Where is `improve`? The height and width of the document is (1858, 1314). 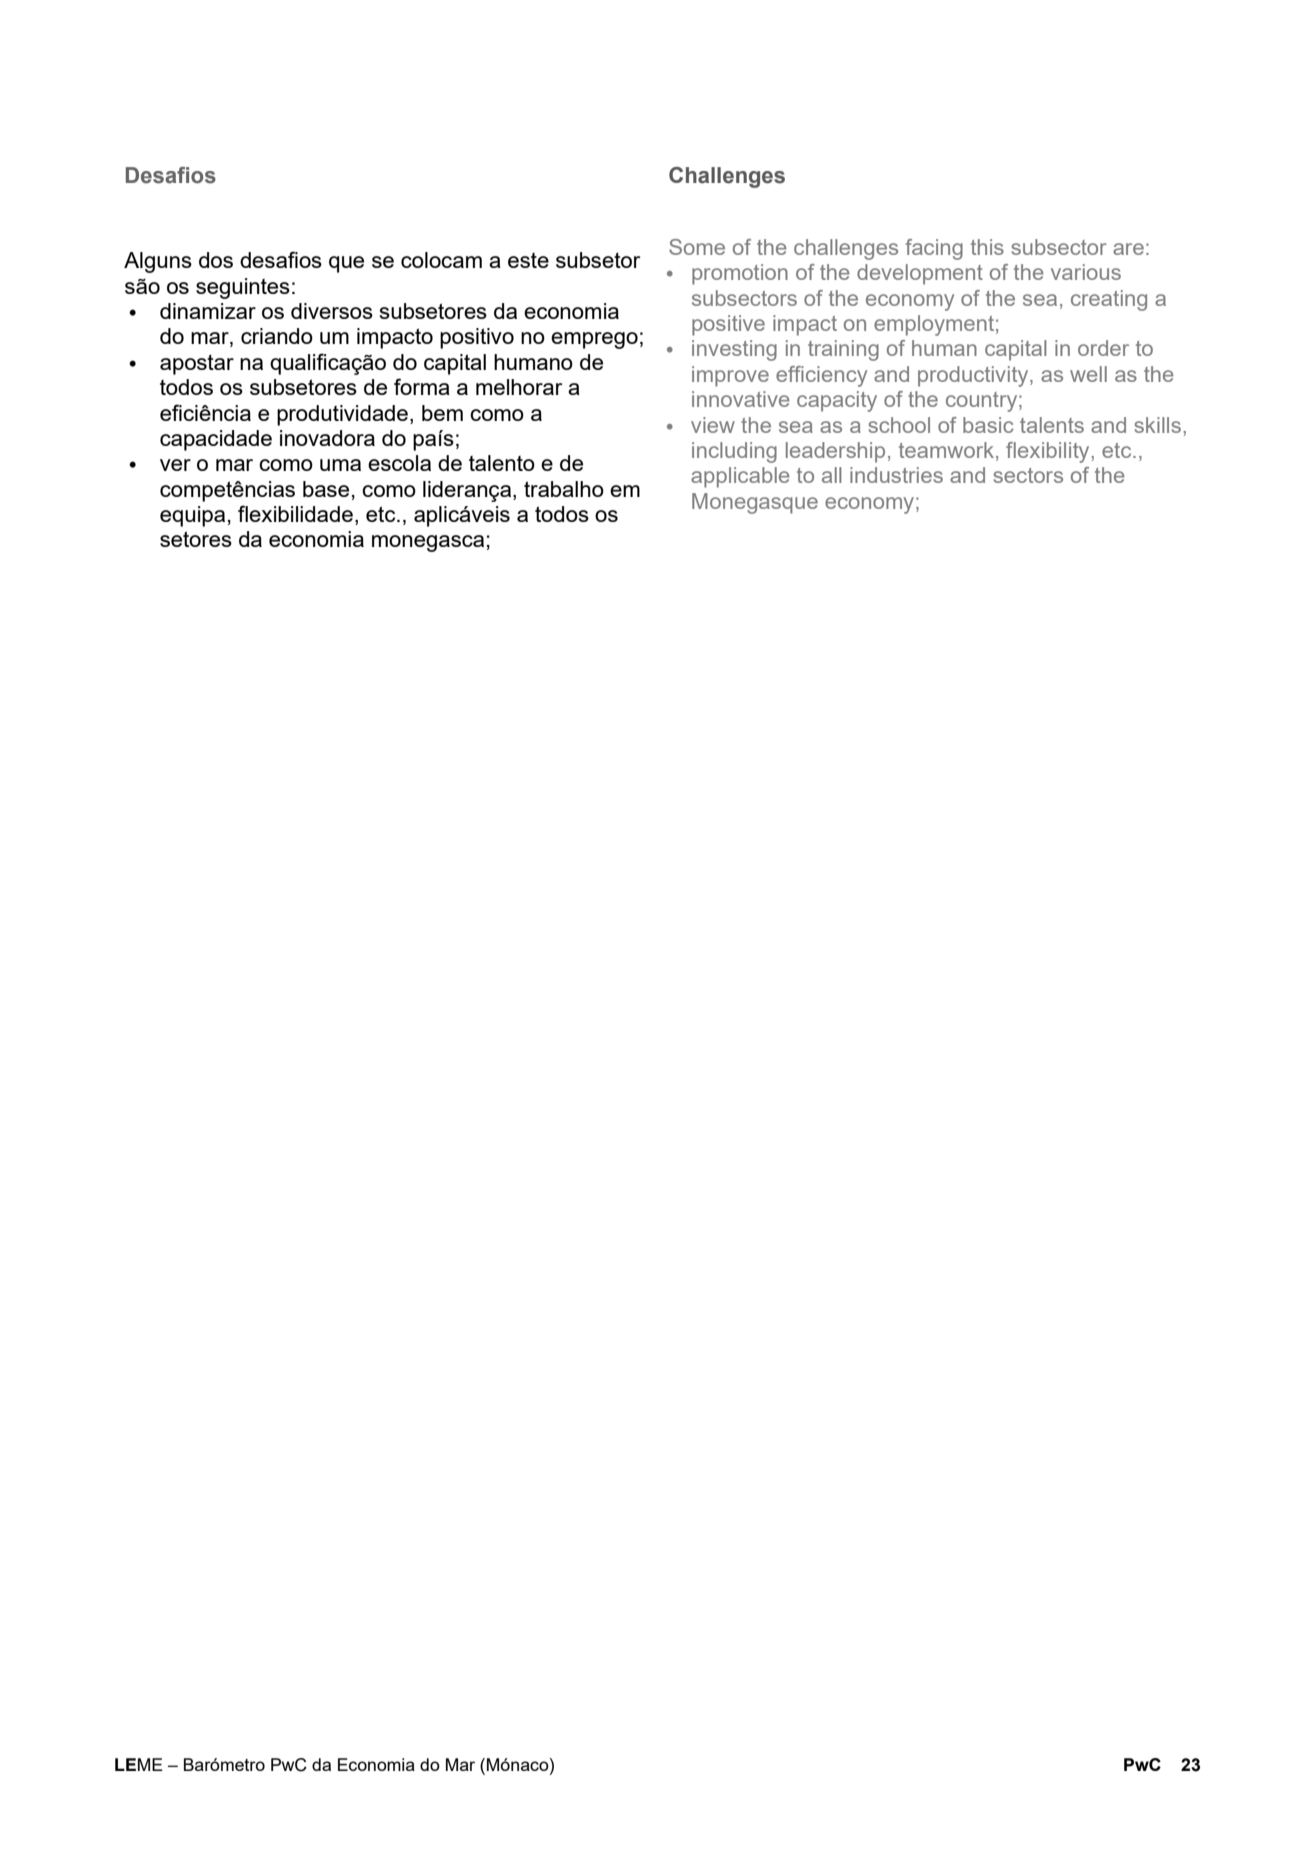 improve is located at coordinates (730, 376).
